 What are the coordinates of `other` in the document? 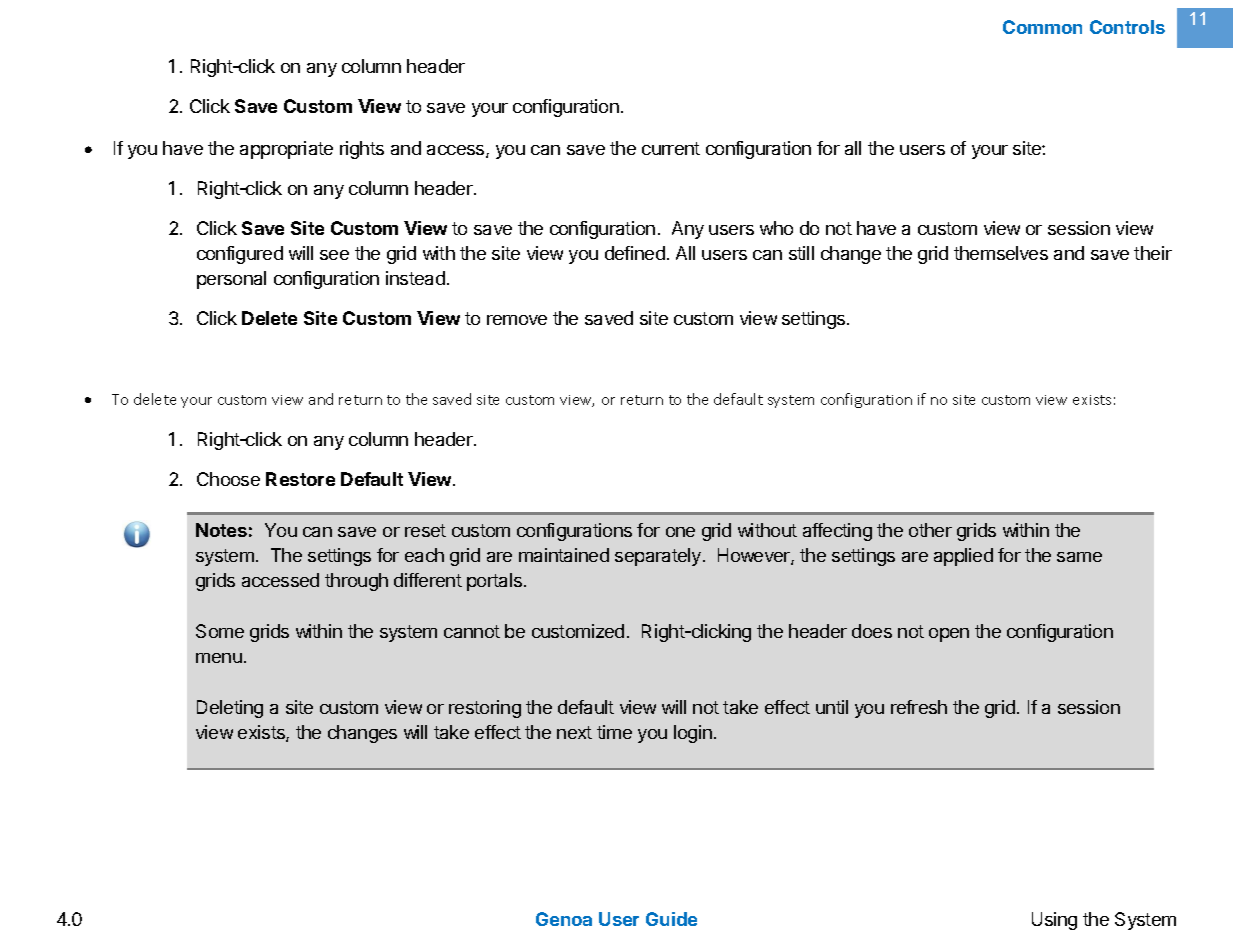 It's located at (930, 530).
